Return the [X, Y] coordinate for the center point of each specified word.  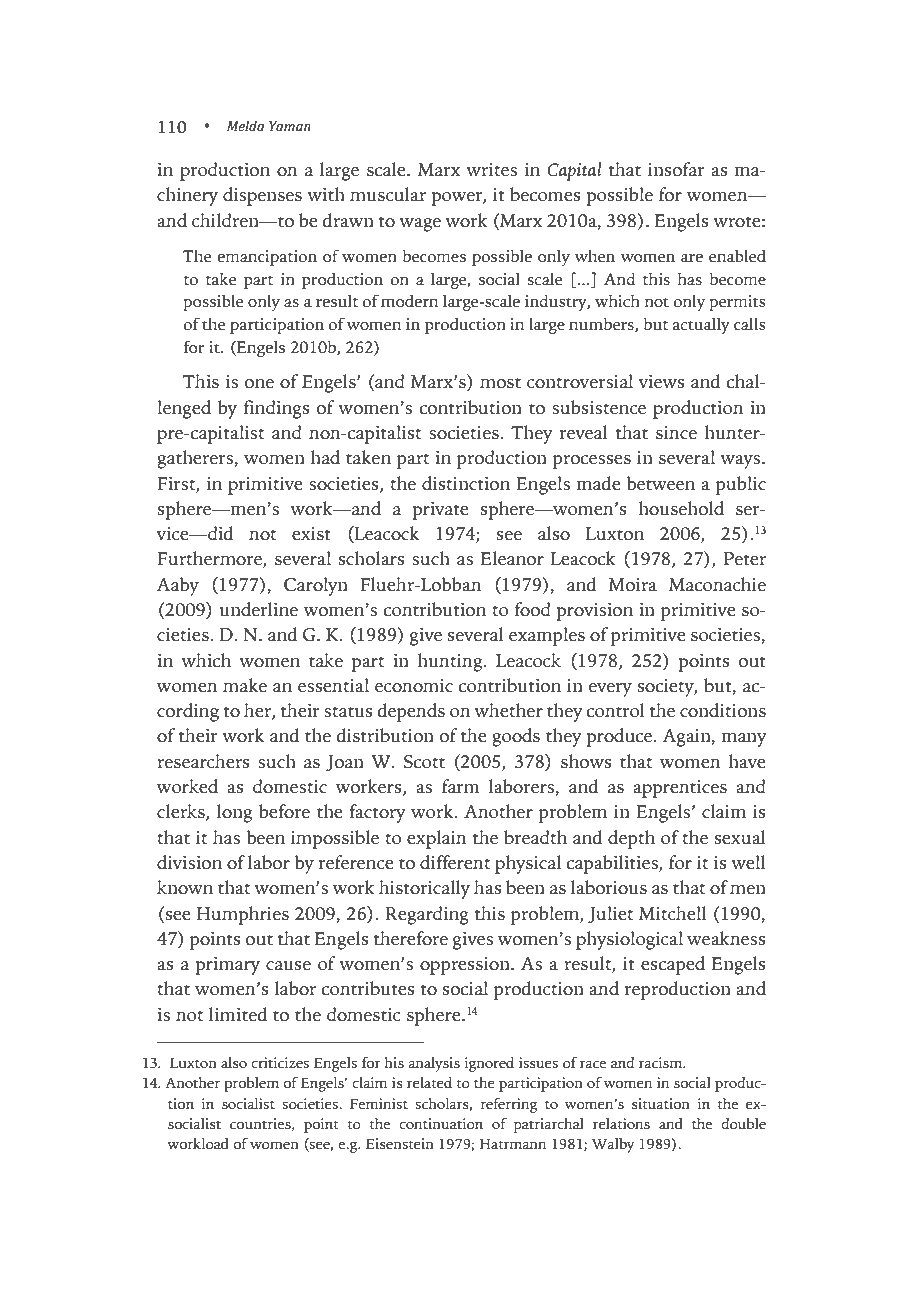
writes [491, 170]
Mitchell [672, 913]
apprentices [680, 789]
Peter [745, 559]
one [259, 384]
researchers [203, 761]
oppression [466, 966]
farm [460, 786]
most [500, 383]
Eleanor [512, 558]
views [662, 382]
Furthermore [210, 559]
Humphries [243, 915]
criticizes [280, 1063]
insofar [676, 169]
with [326, 194]
